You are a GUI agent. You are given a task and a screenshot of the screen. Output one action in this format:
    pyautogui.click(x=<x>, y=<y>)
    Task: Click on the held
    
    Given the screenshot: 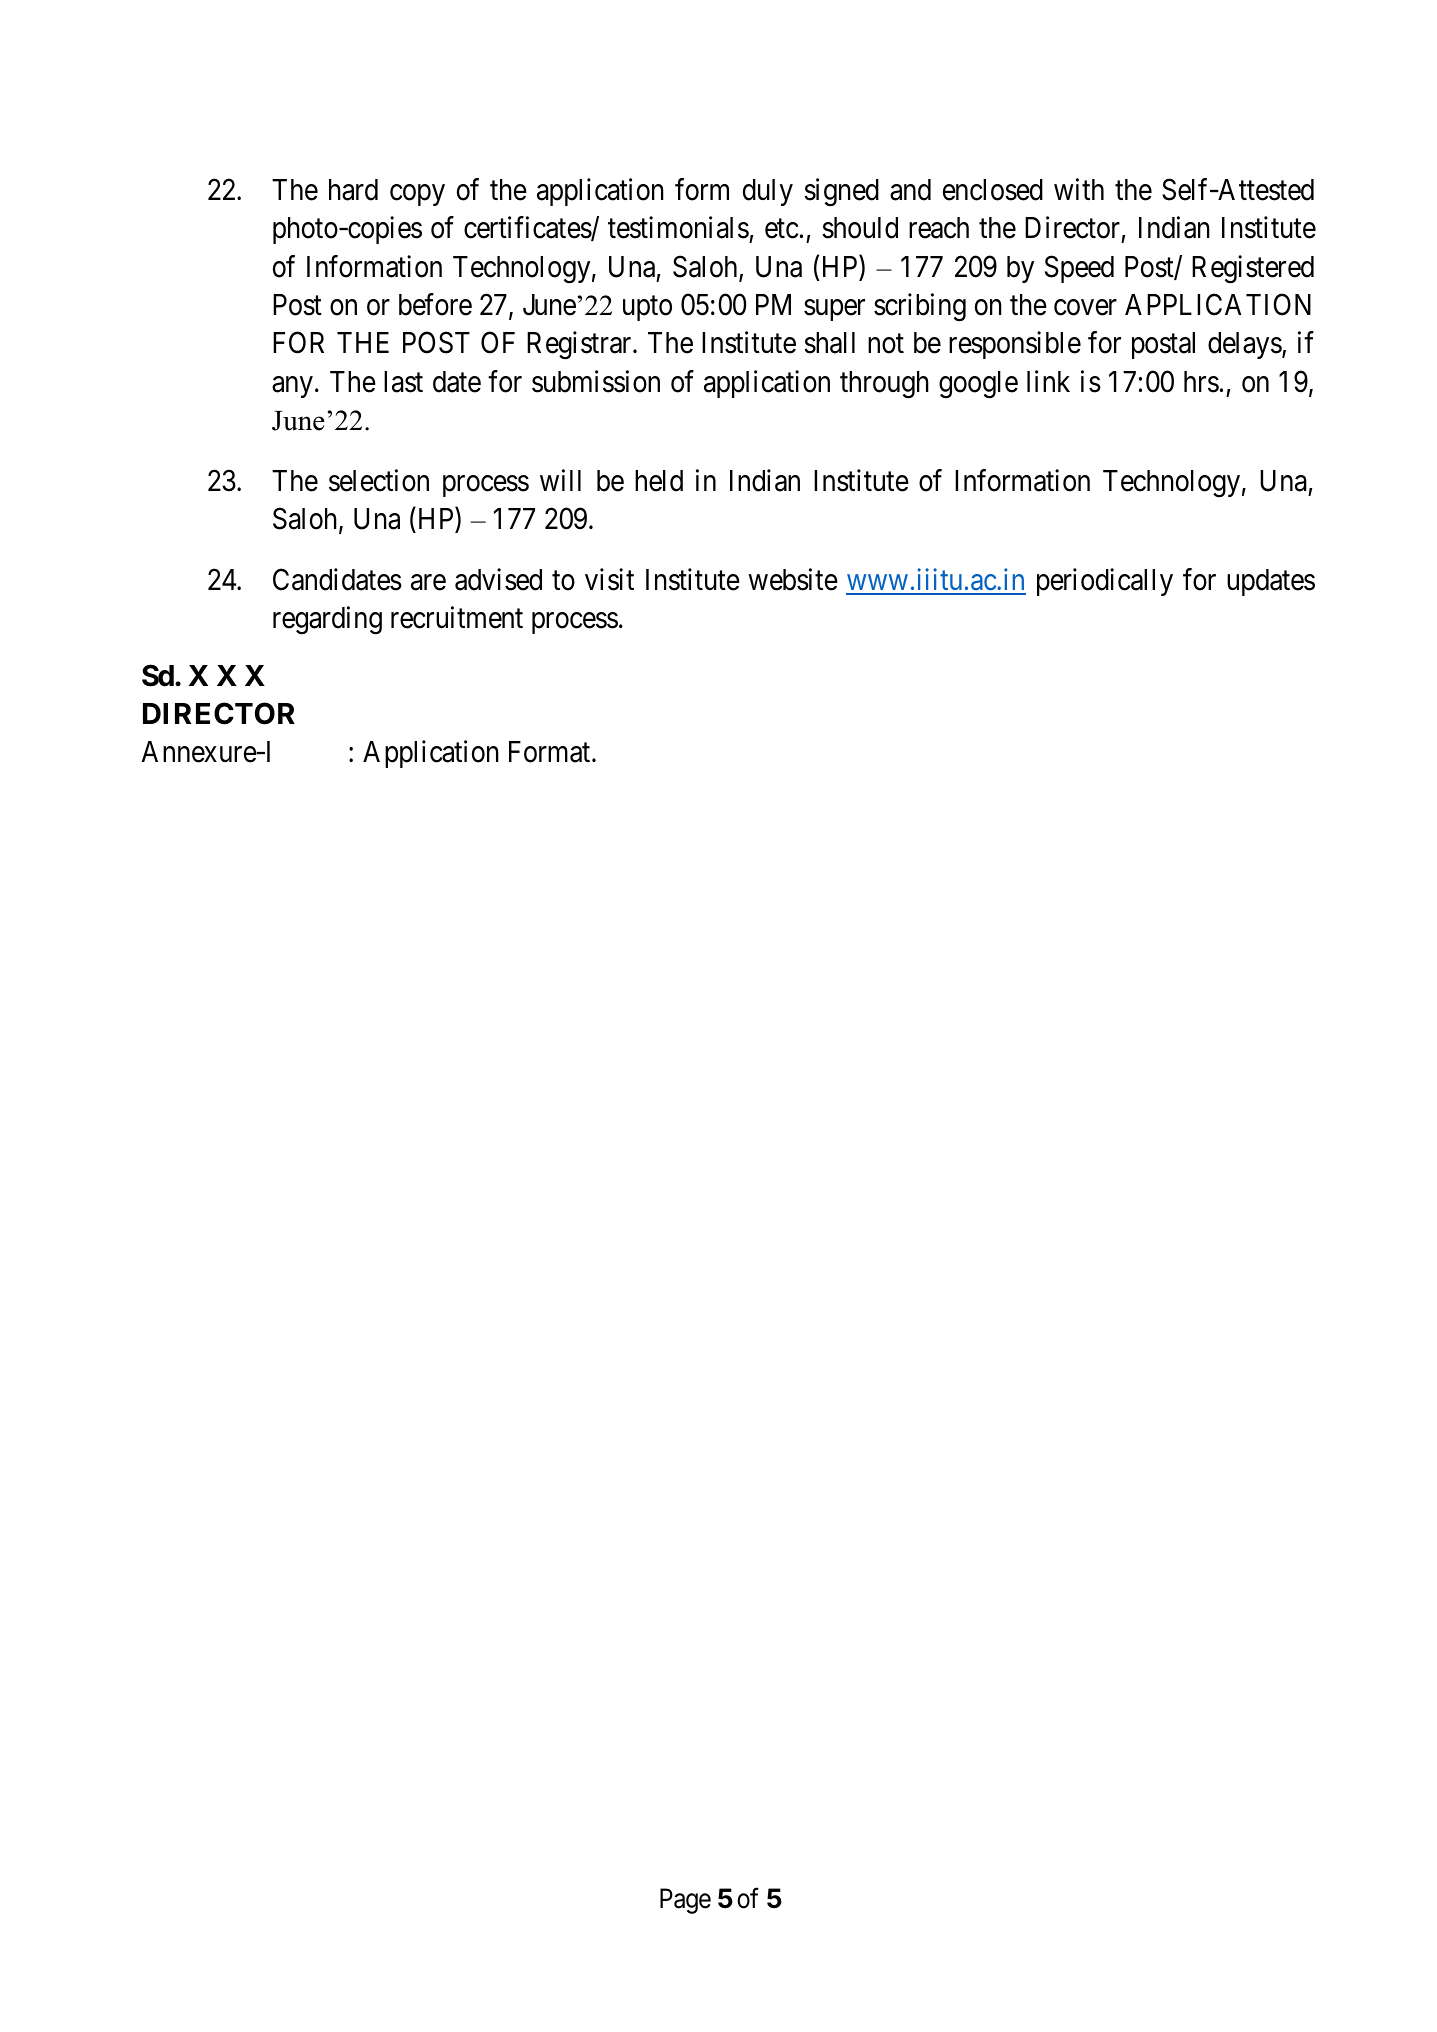 What is the action you would take?
    pyautogui.click(x=659, y=481)
